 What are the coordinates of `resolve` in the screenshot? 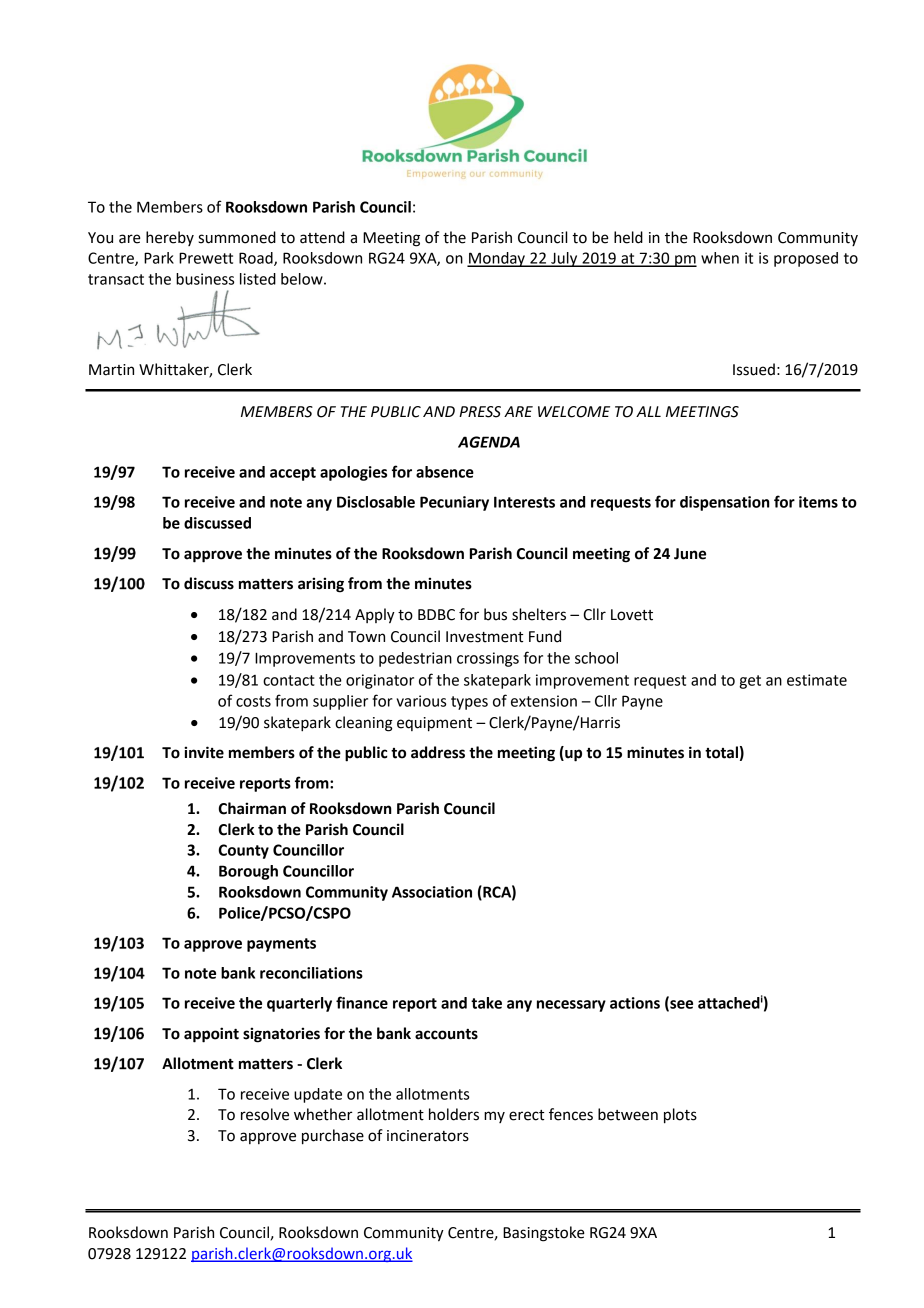 It's located at (265, 1114).
